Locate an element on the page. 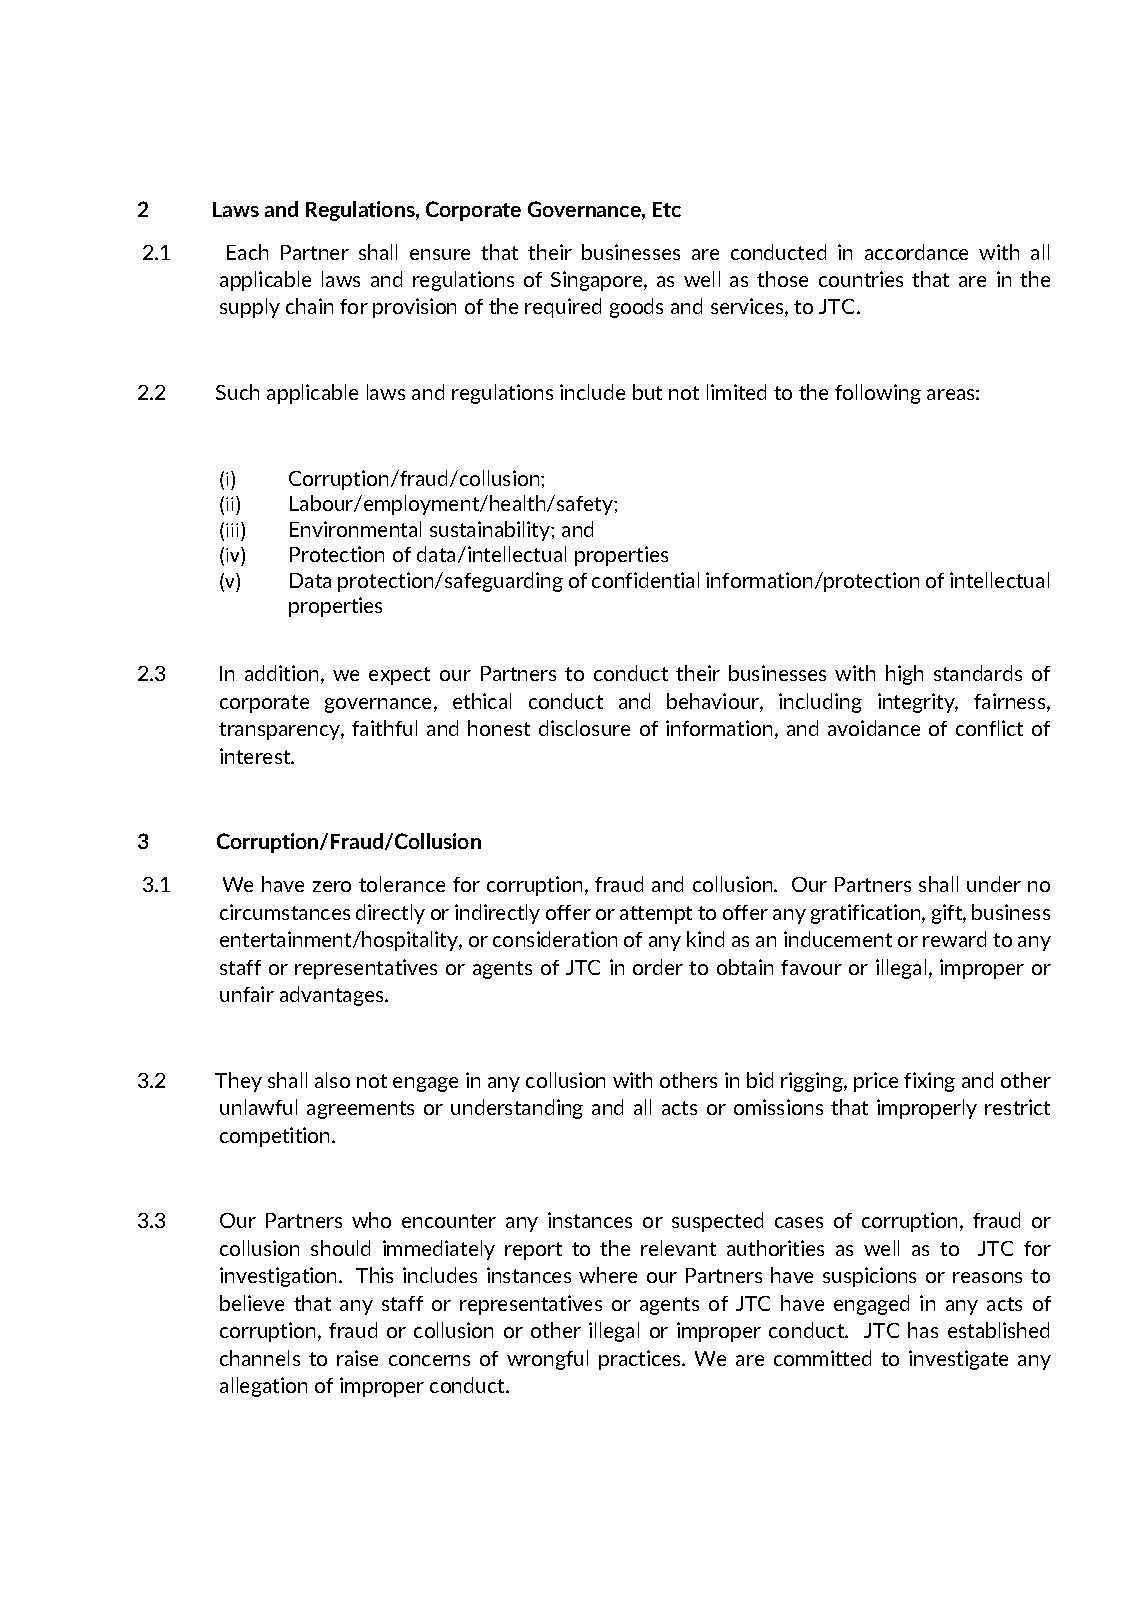 The image size is (1147, 1622). raise is located at coordinates (357, 1358).
